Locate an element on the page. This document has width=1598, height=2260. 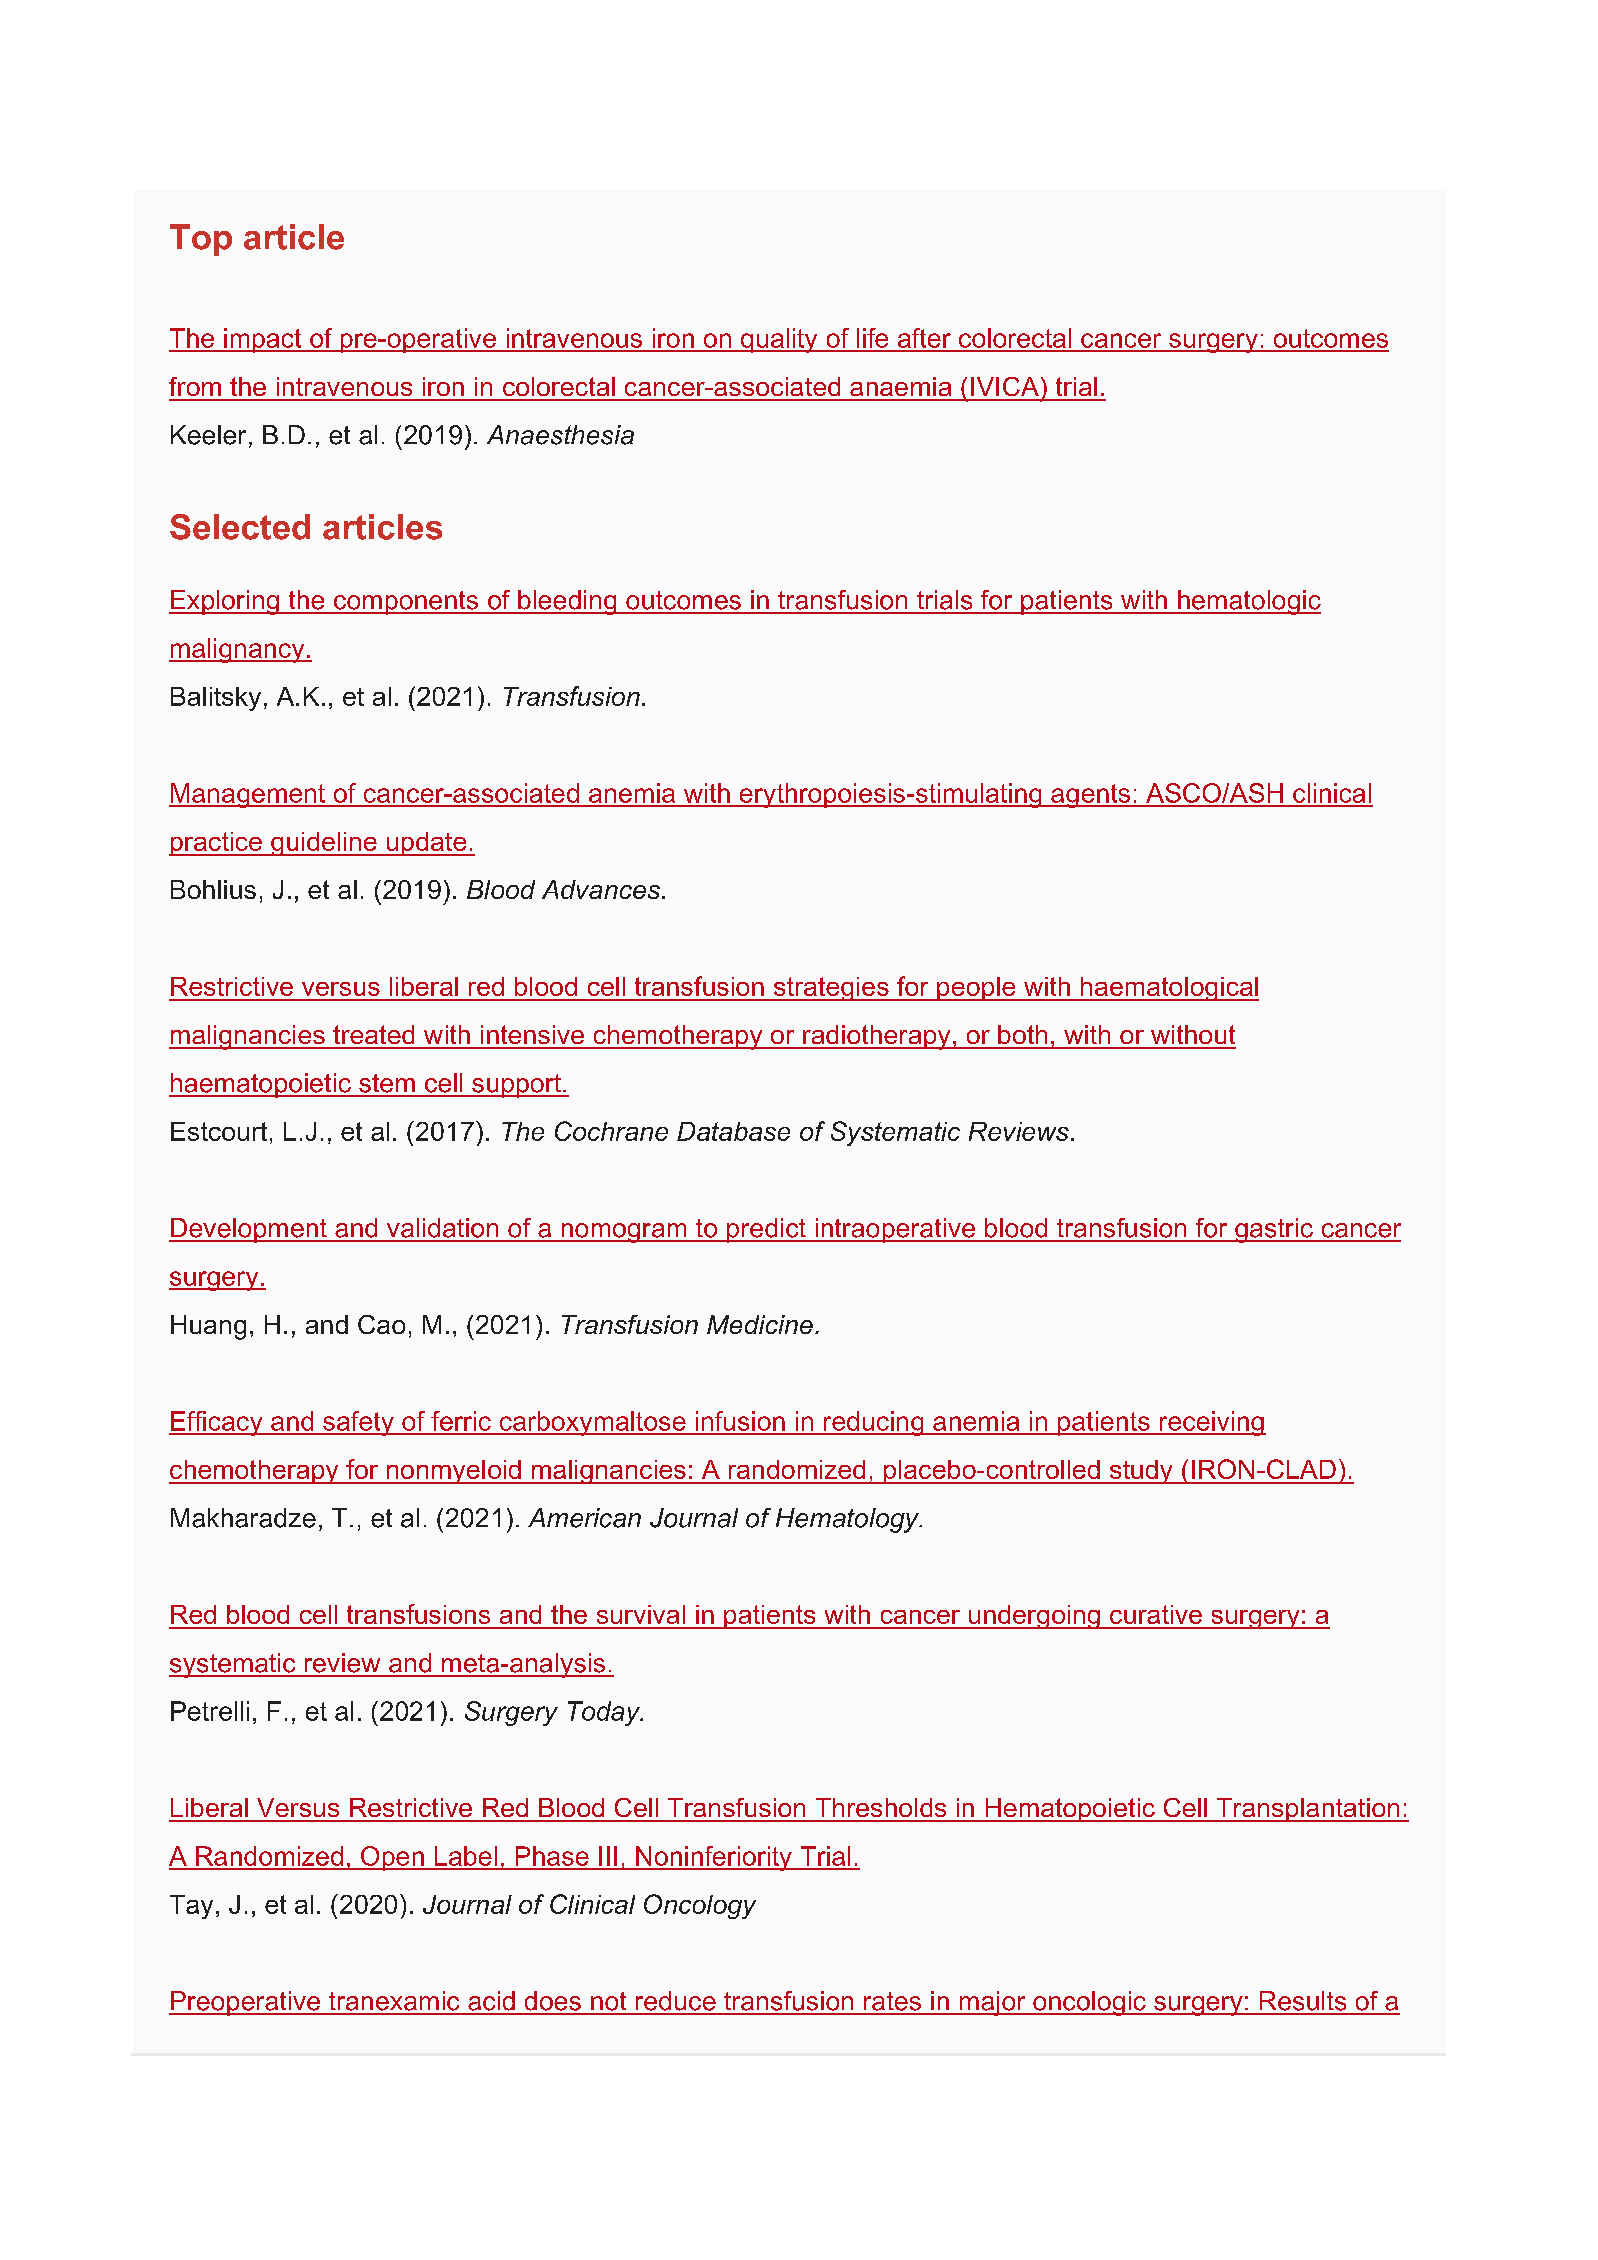
hematologic is located at coordinates (1248, 602).
